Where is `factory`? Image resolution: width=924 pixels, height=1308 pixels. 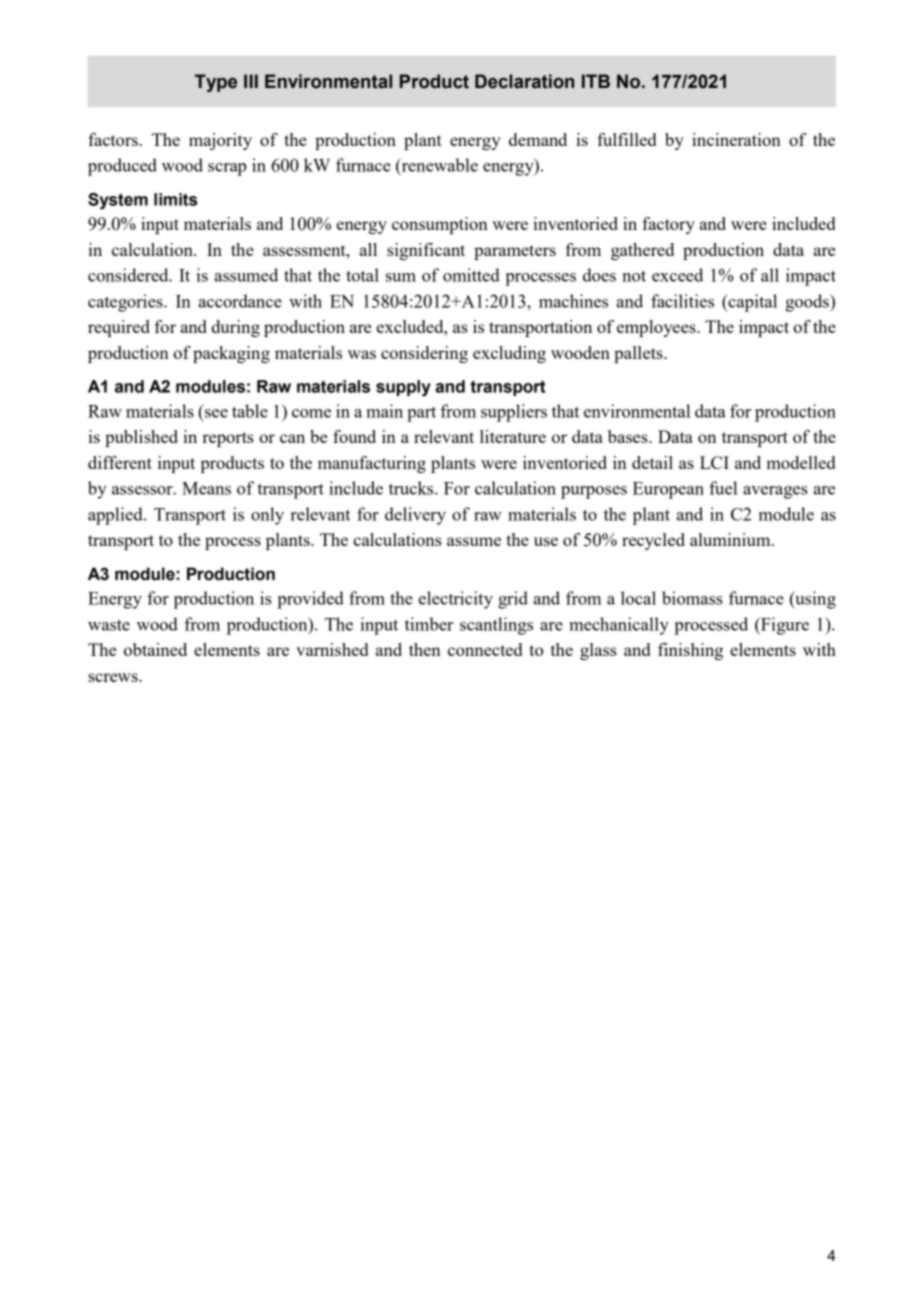 factory is located at coordinates (668, 225).
